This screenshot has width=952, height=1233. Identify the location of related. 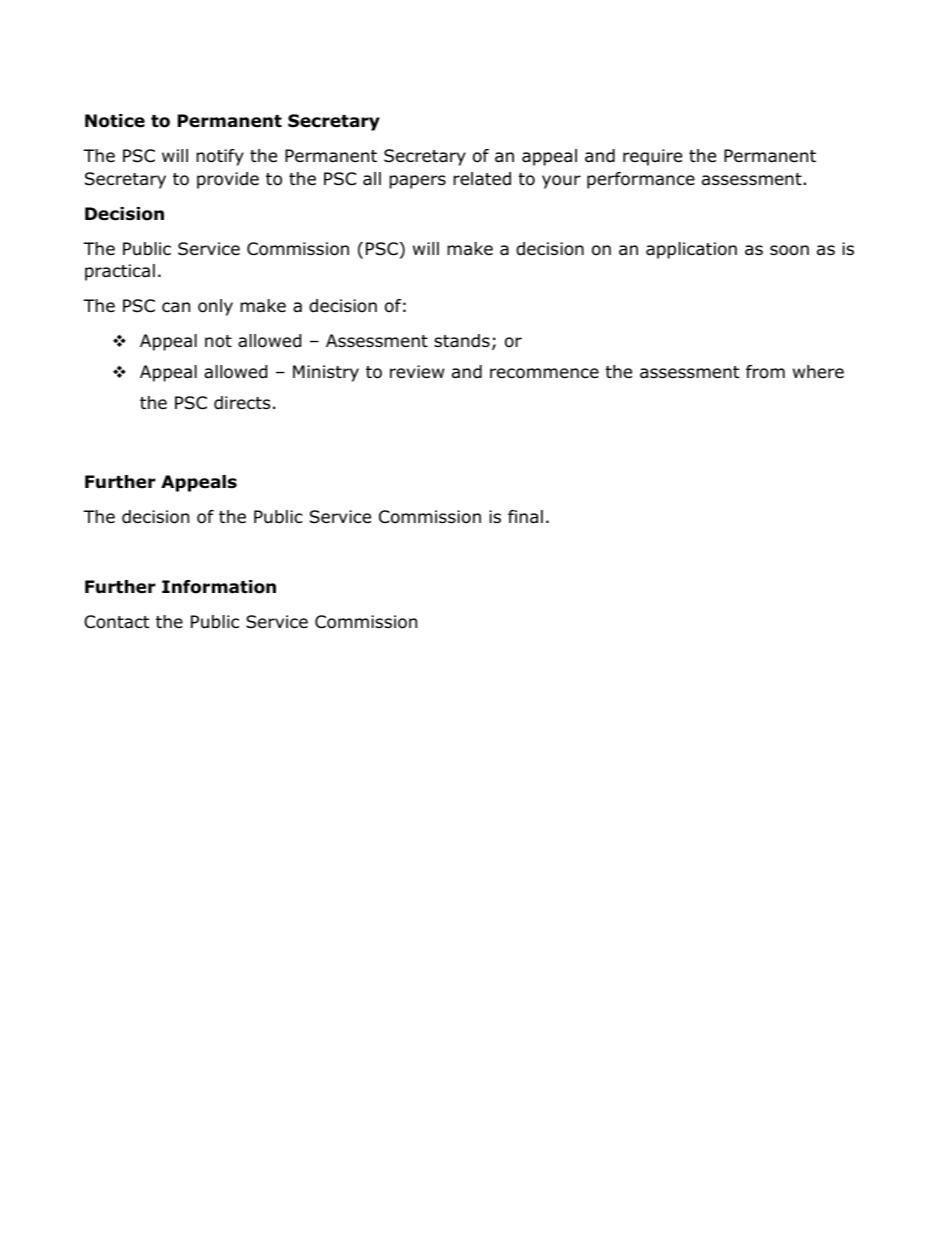
(482, 179).
